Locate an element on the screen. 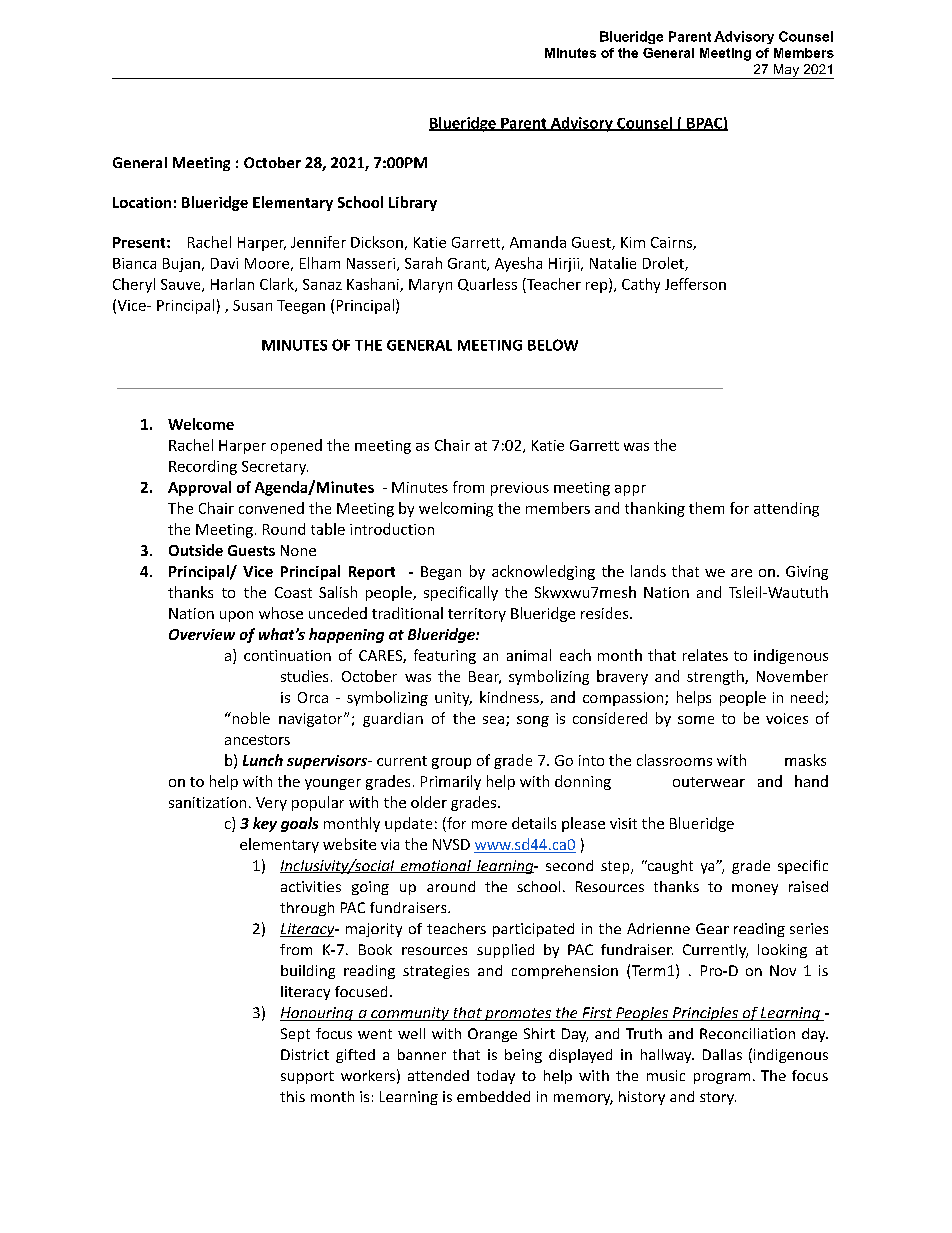  Began is located at coordinates (441, 573).
